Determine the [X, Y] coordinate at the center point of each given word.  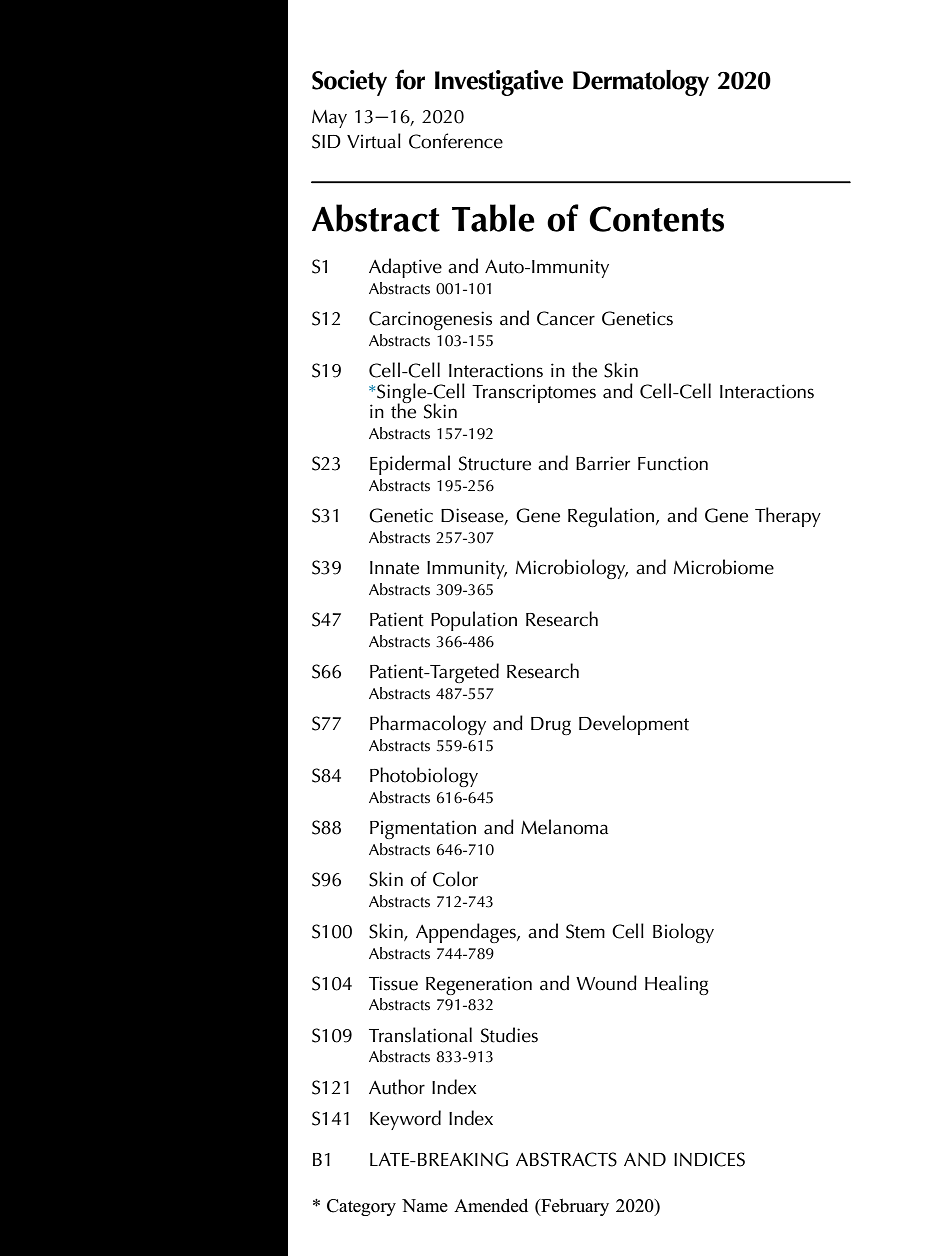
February [574, 1207]
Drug [551, 726]
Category [361, 1207]
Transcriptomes [534, 393]
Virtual [374, 141]
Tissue [393, 983]
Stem [585, 931]
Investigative [499, 83]
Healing [677, 985]
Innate [394, 568]
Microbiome [724, 567]
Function [673, 463]
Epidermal [410, 465]
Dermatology [641, 83]
